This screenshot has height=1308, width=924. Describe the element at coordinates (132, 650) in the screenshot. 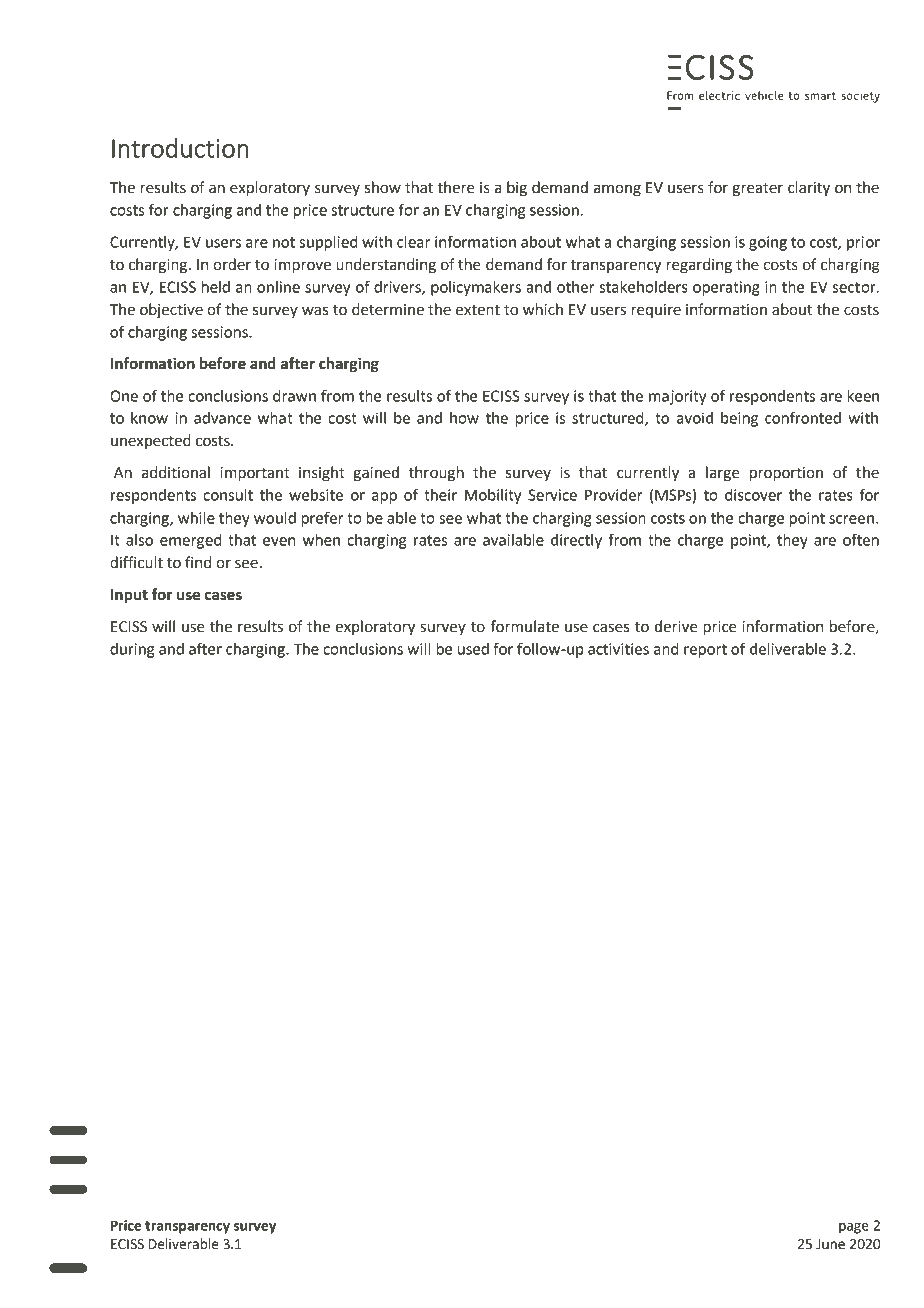

I see `during` at that location.
